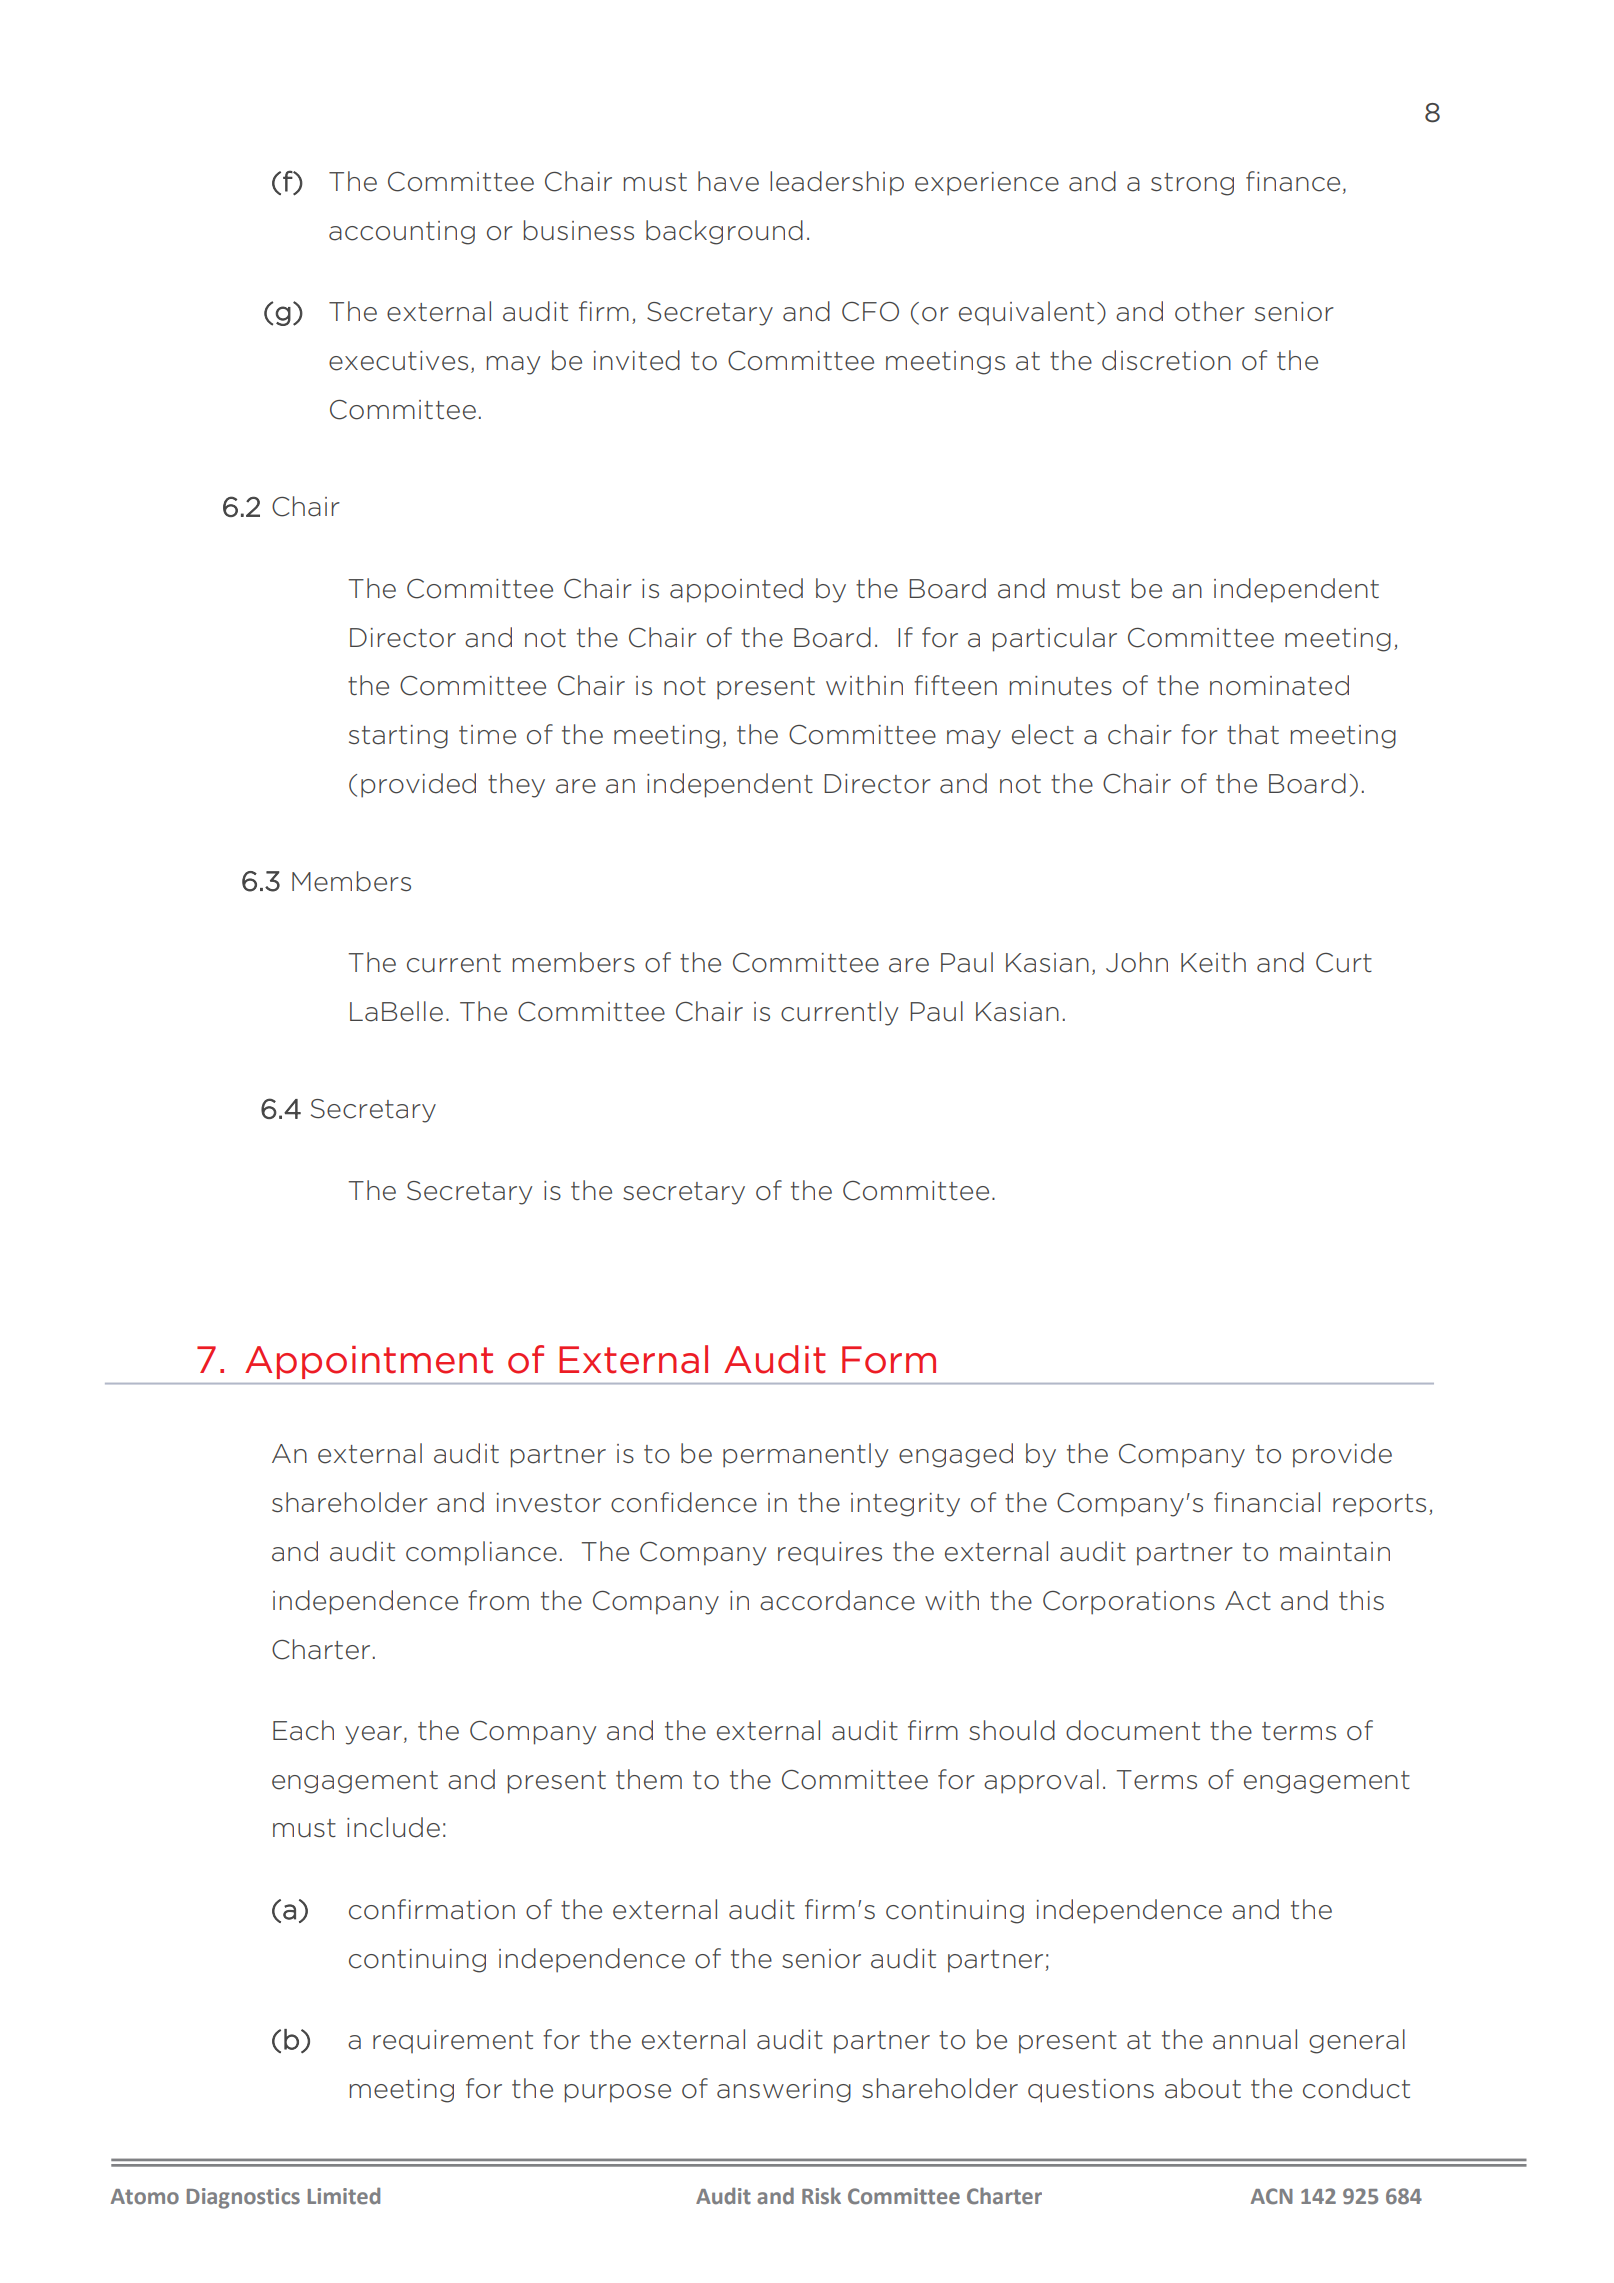  Describe the element at coordinates (1213, 962) in the document. I see `Keith` at that location.
